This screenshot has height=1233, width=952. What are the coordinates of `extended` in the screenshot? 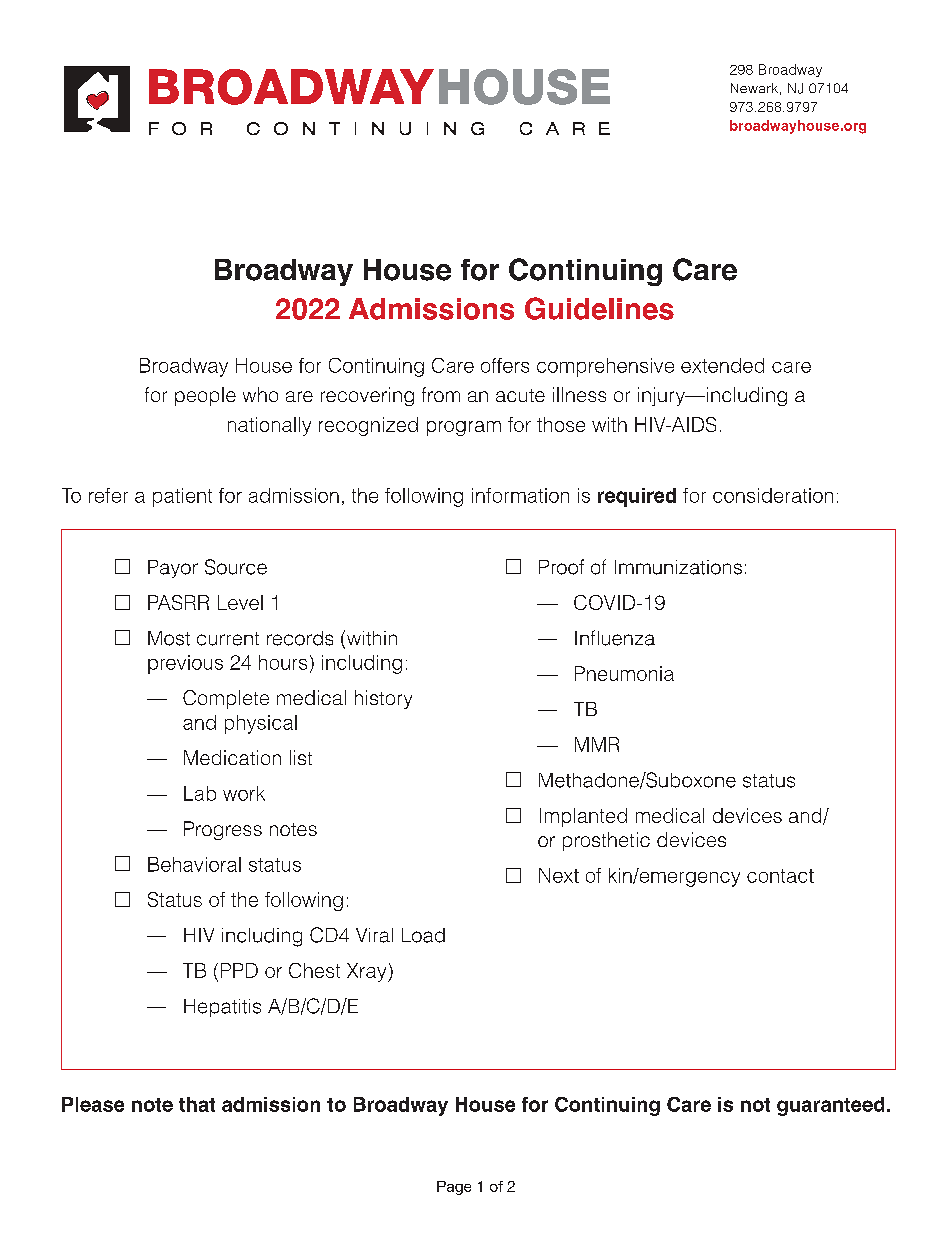 It's located at (722, 365).
